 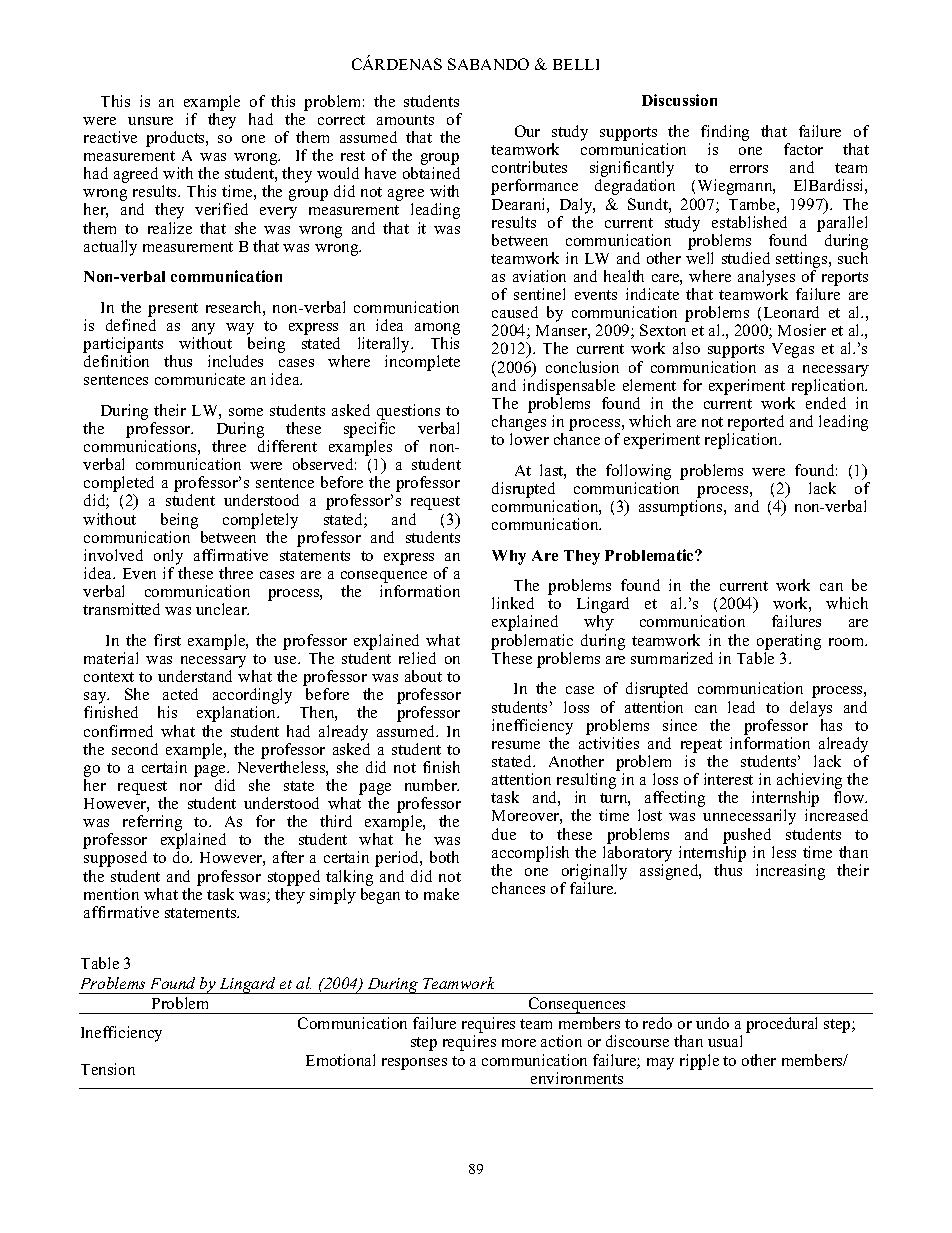 I want to click on amounts, so click(x=405, y=120).
